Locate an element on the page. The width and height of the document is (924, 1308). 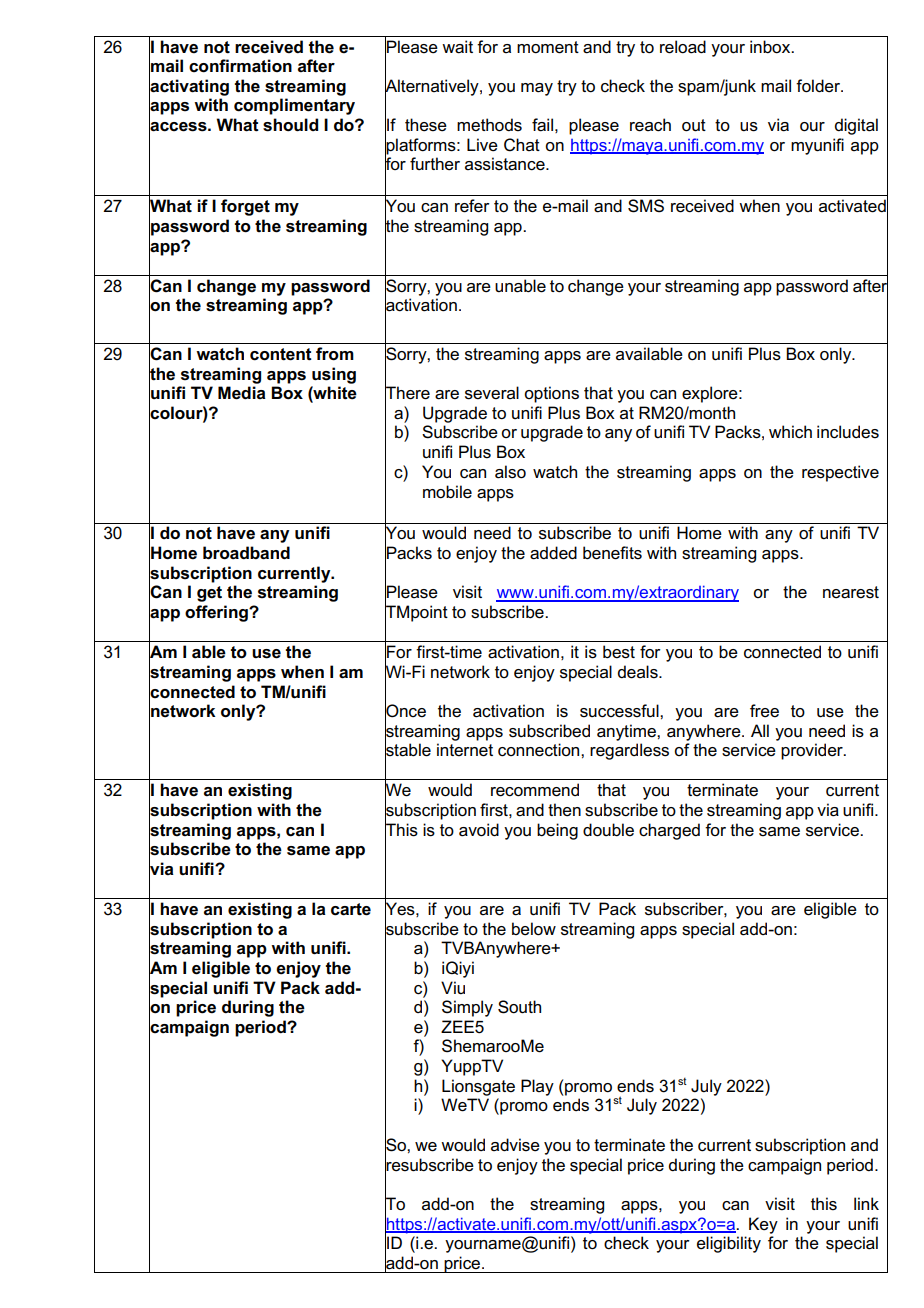
complimentary is located at coordinates (294, 106).
